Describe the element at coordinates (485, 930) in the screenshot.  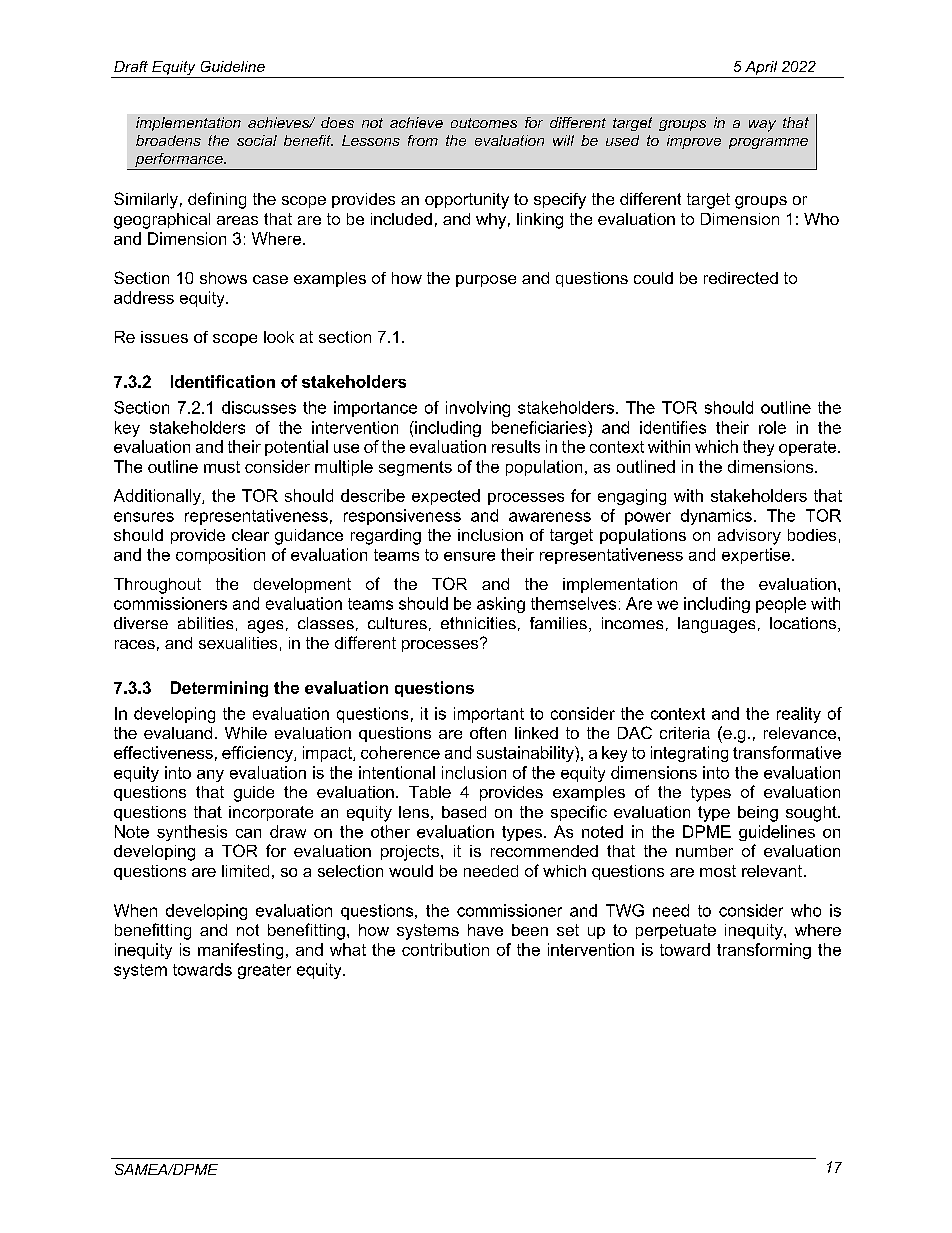
I see `have` at that location.
